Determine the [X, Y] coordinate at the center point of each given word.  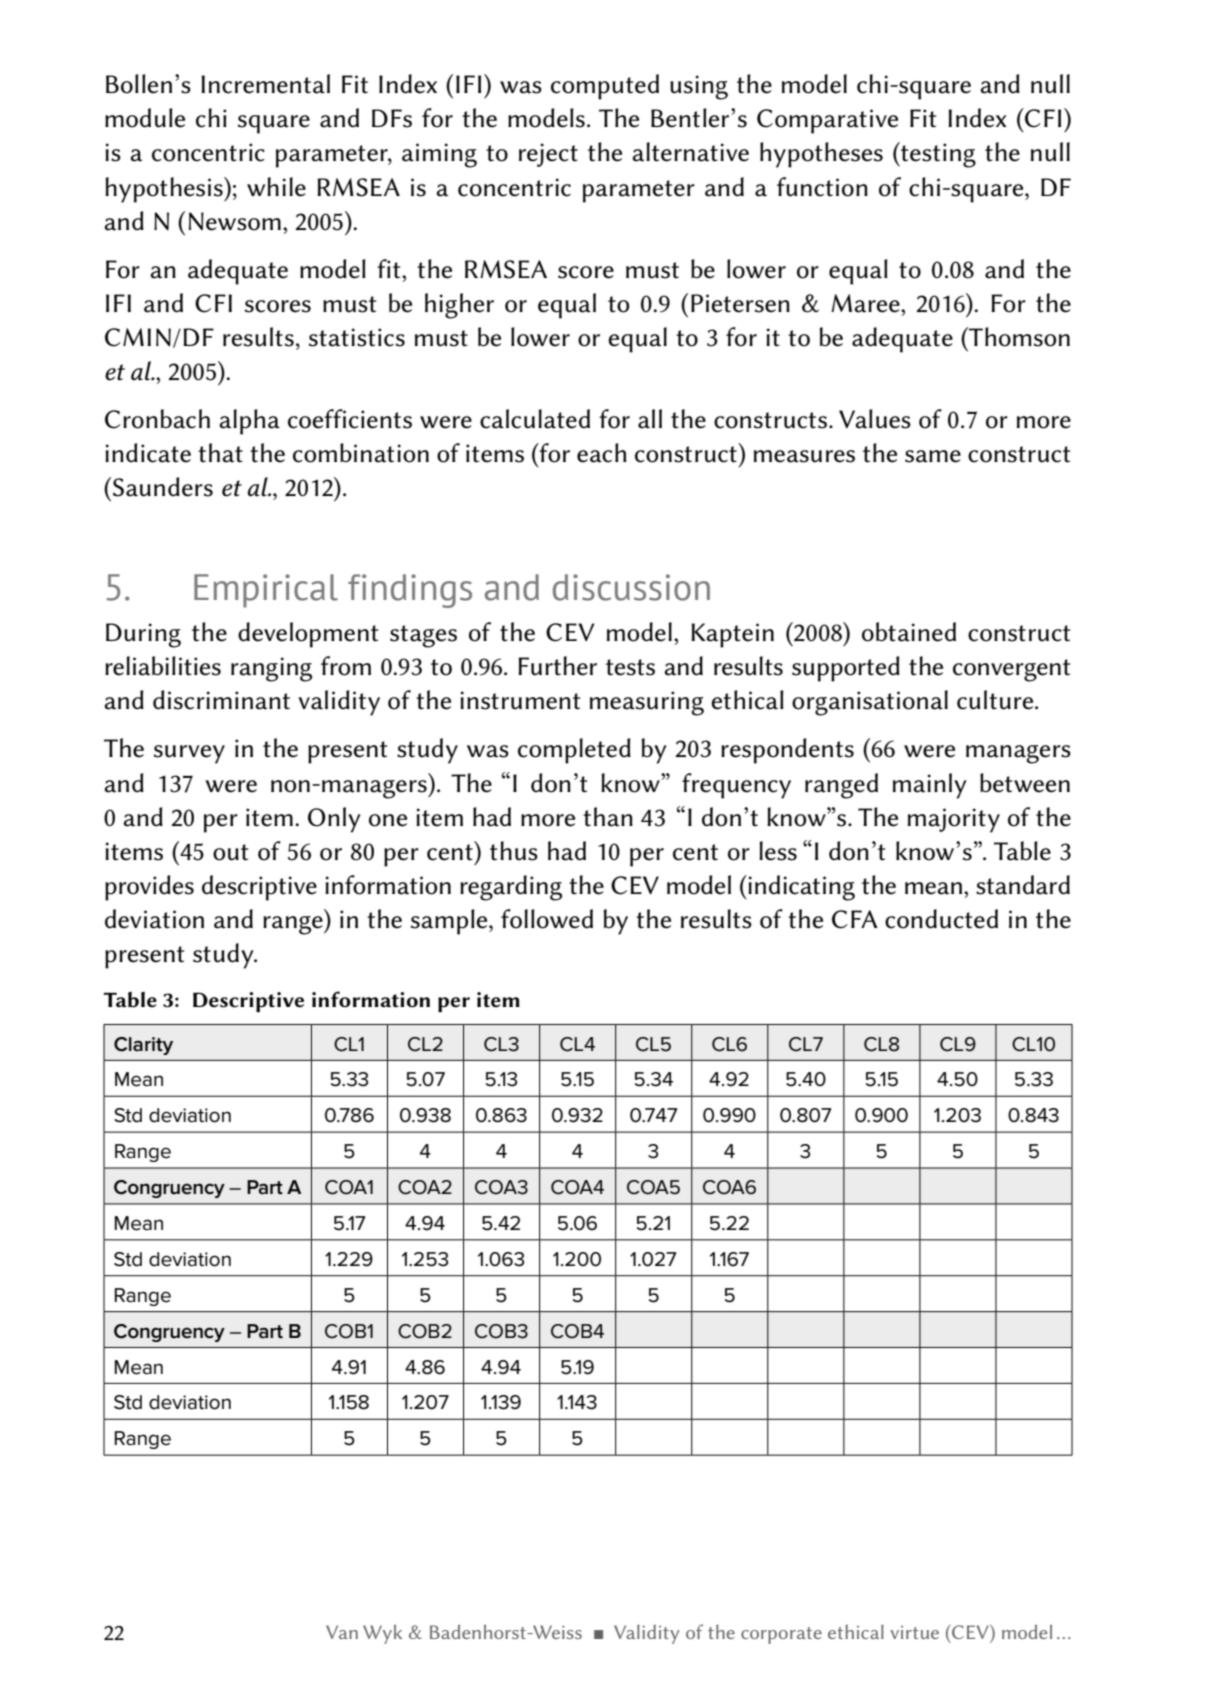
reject [548, 155]
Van [342, 1632]
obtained [909, 632]
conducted [941, 919]
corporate [781, 1635]
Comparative [827, 121]
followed [547, 919]
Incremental [265, 84]
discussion [631, 587]
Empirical [266, 591]
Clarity [143, 1046]
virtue [914, 1632]
